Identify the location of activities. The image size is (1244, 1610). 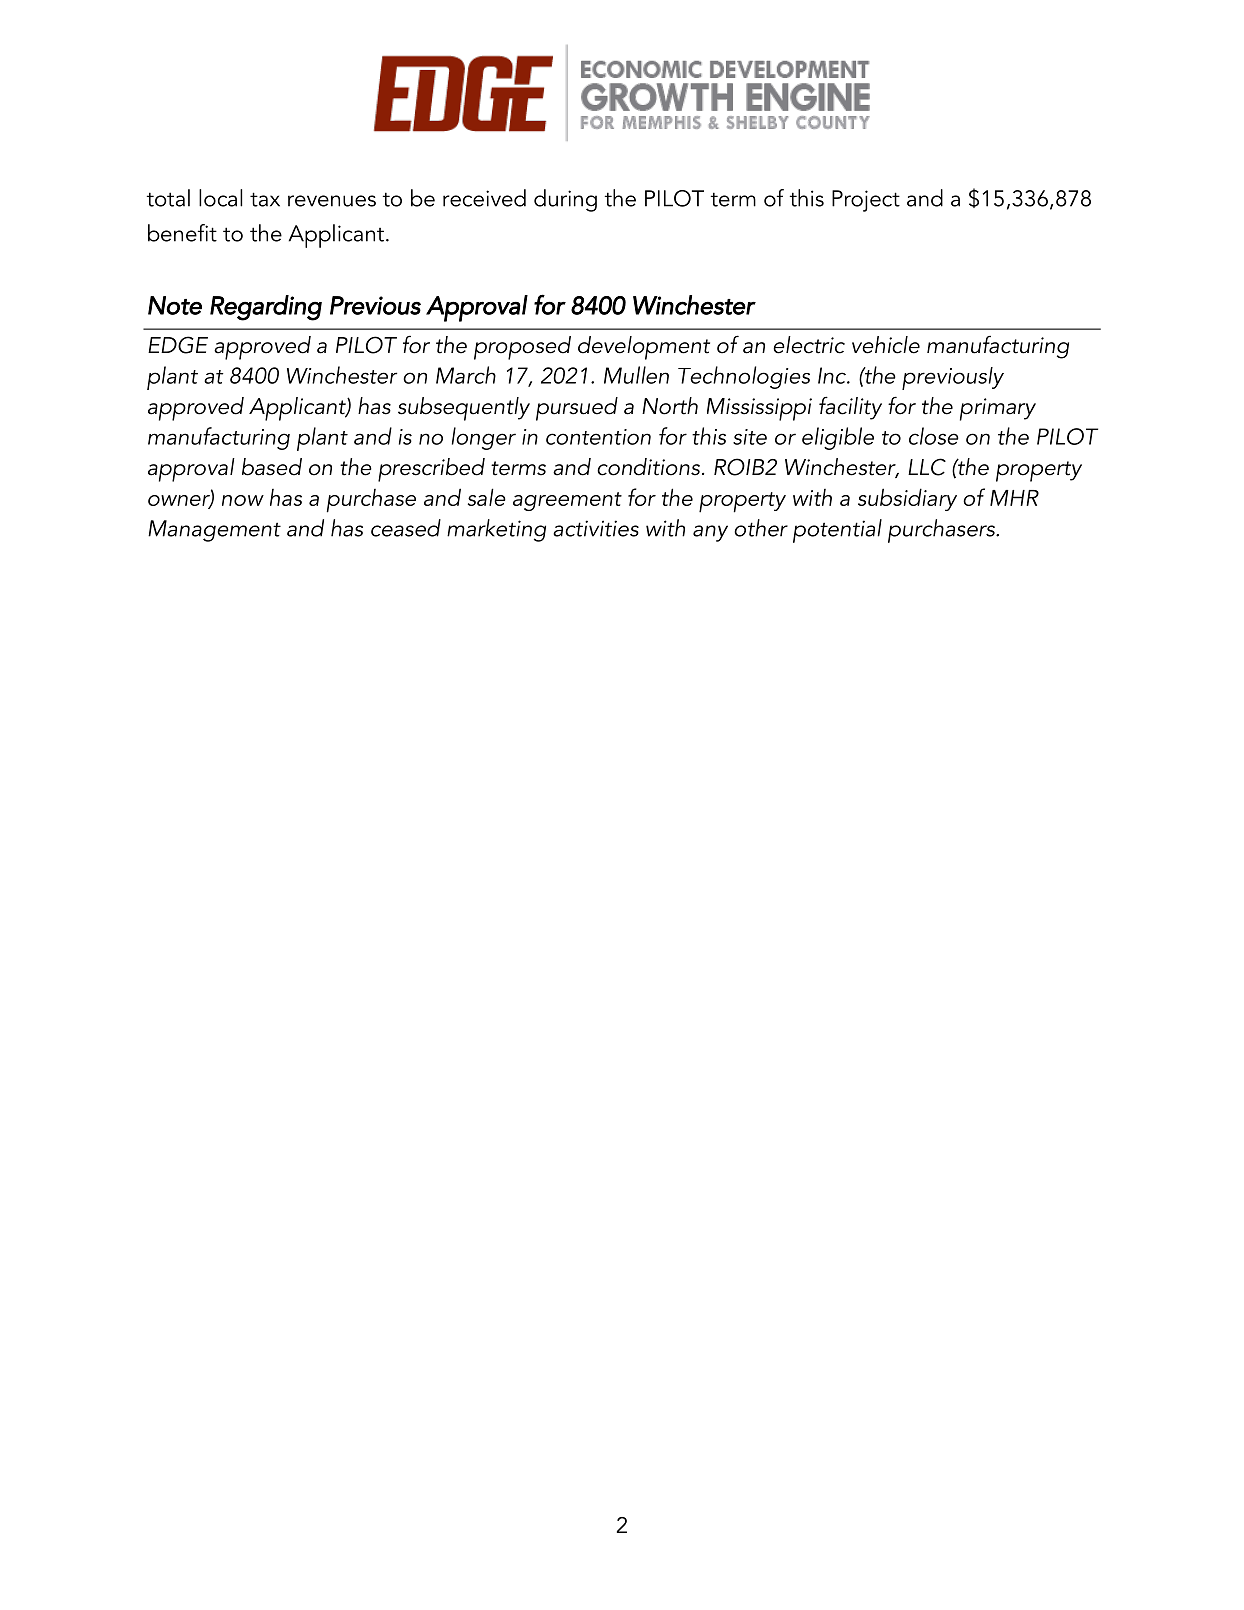
(596, 528).
